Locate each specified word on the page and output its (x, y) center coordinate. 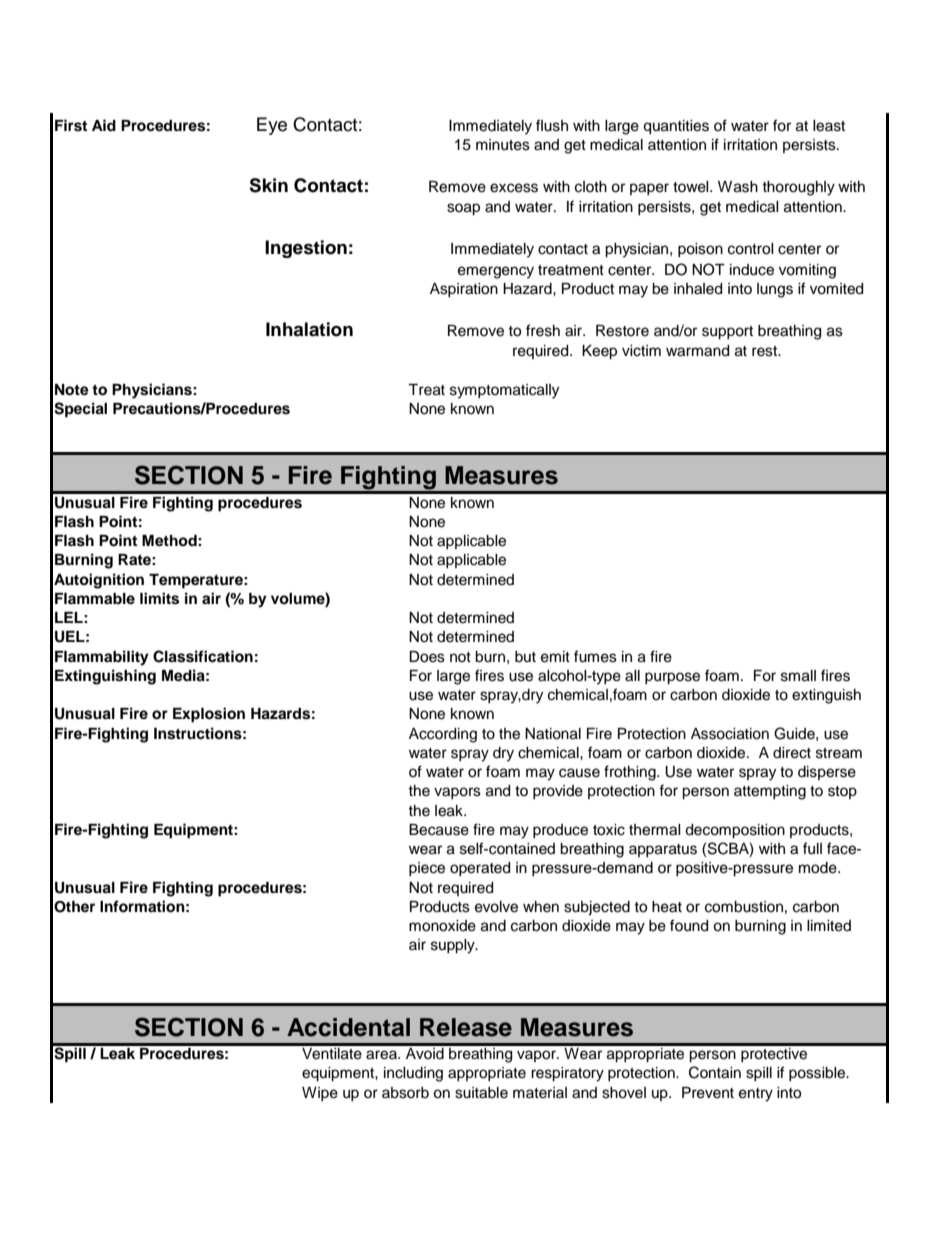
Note (72, 390)
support (727, 333)
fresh (543, 330)
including (413, 1074)
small (798, 676)
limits (159, 598)
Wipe (320, 1094)
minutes (503, 145)
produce (560, 831)
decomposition (735, 831)
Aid (104, 125)
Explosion (209, 715)
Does (427, 657)
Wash (738, 187)
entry (756, 1095)
